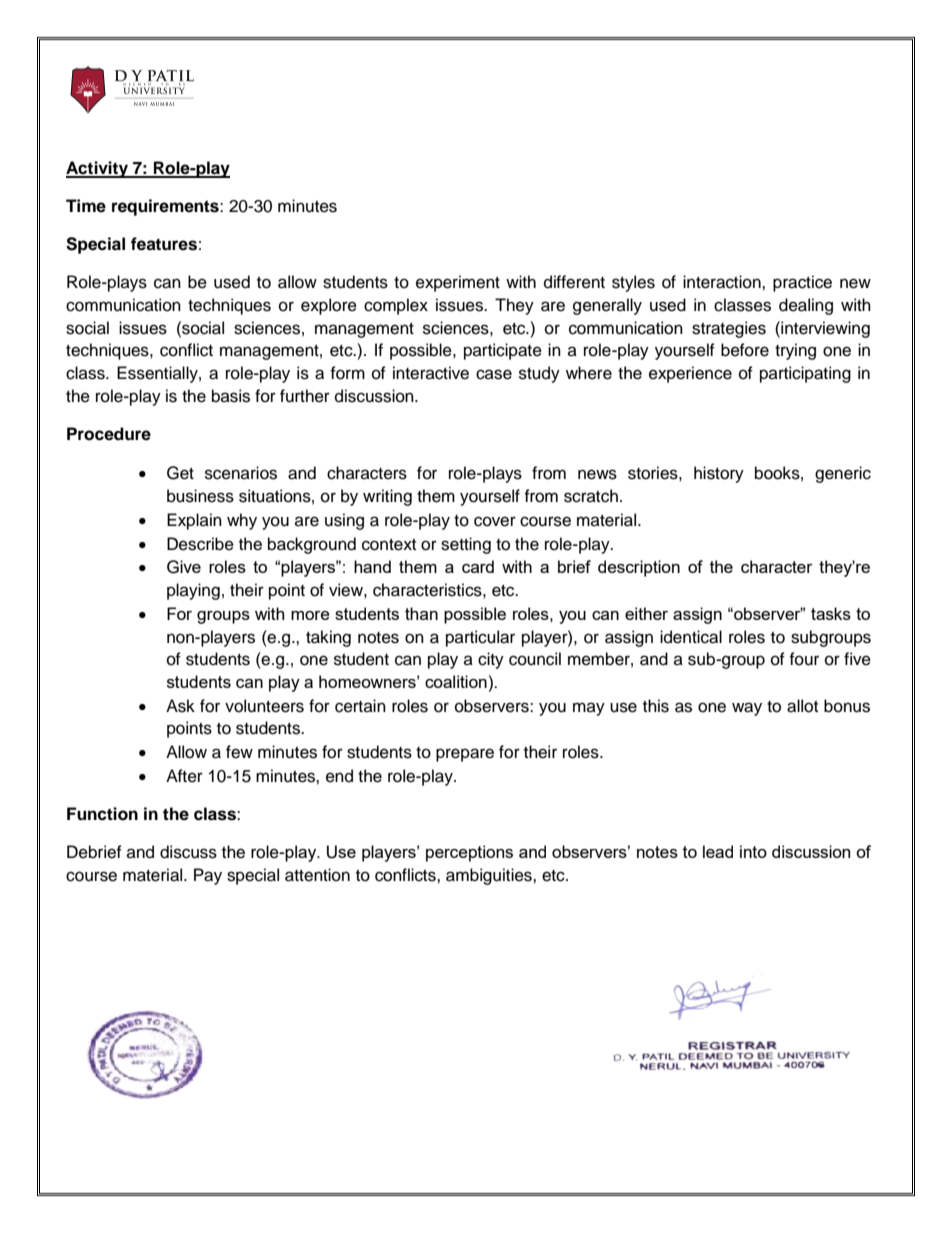  Describe the element at coordinates (503, 351) in the screenshot. I see `participate` at that location.
